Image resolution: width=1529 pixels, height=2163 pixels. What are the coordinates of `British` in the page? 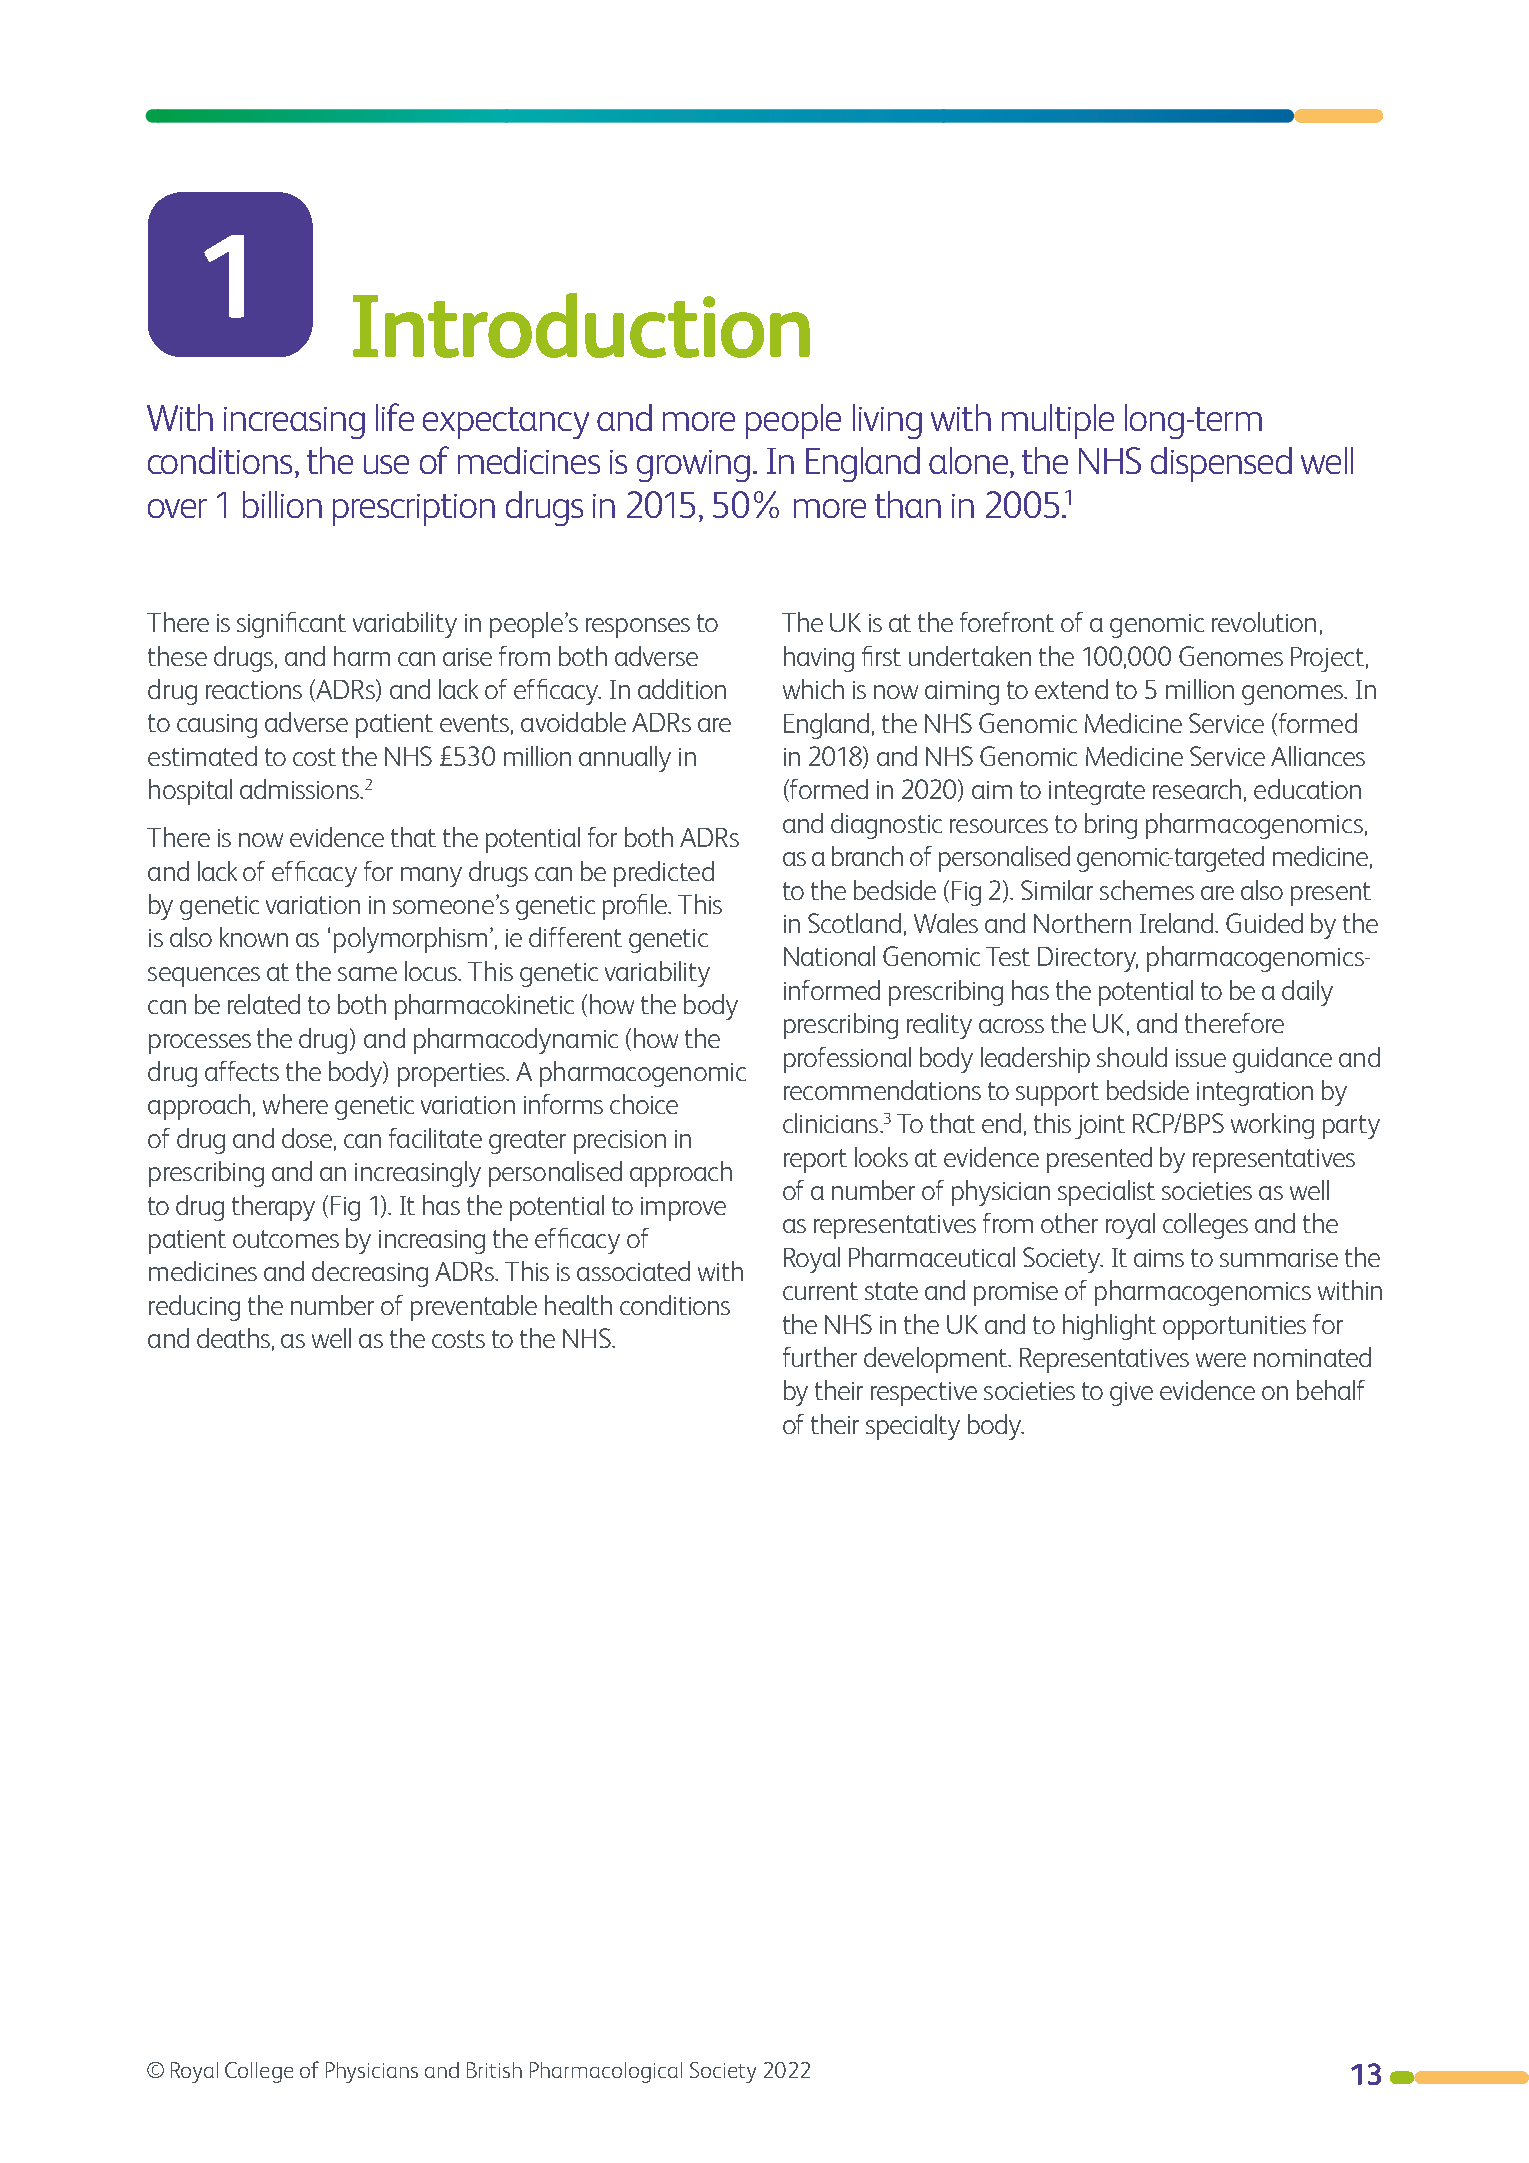 It's located at (494, 2070).
